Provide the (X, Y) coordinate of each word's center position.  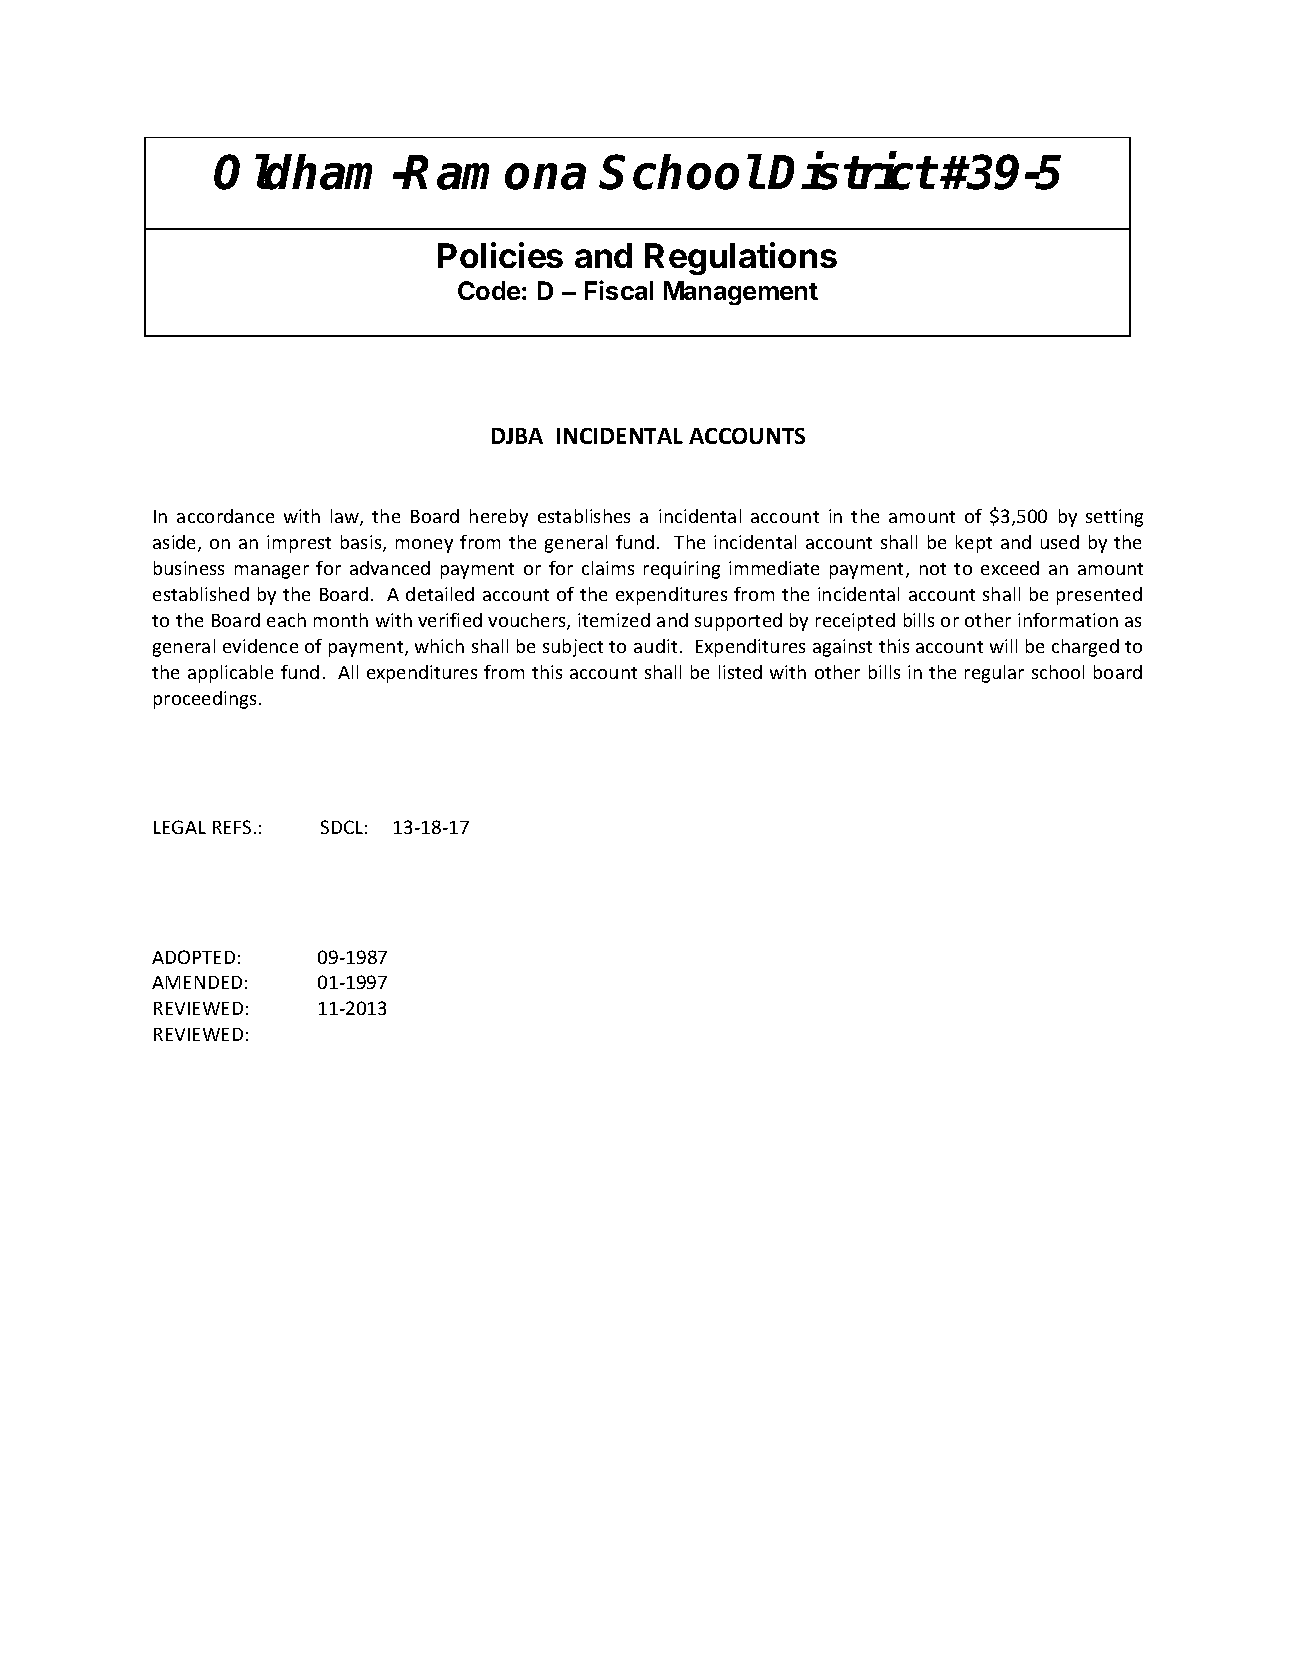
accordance (225, 516)
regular (994, 674)
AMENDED (197, 982)
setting (1114, 518)
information (1068, 620)
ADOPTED (193, 957)
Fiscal (619, 290)
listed (740, 672)
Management (741, 293)
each (286, 620)
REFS (232, 827)
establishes (584, 516)
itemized (614, 620)
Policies (500, 255)
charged (1085, 648)
